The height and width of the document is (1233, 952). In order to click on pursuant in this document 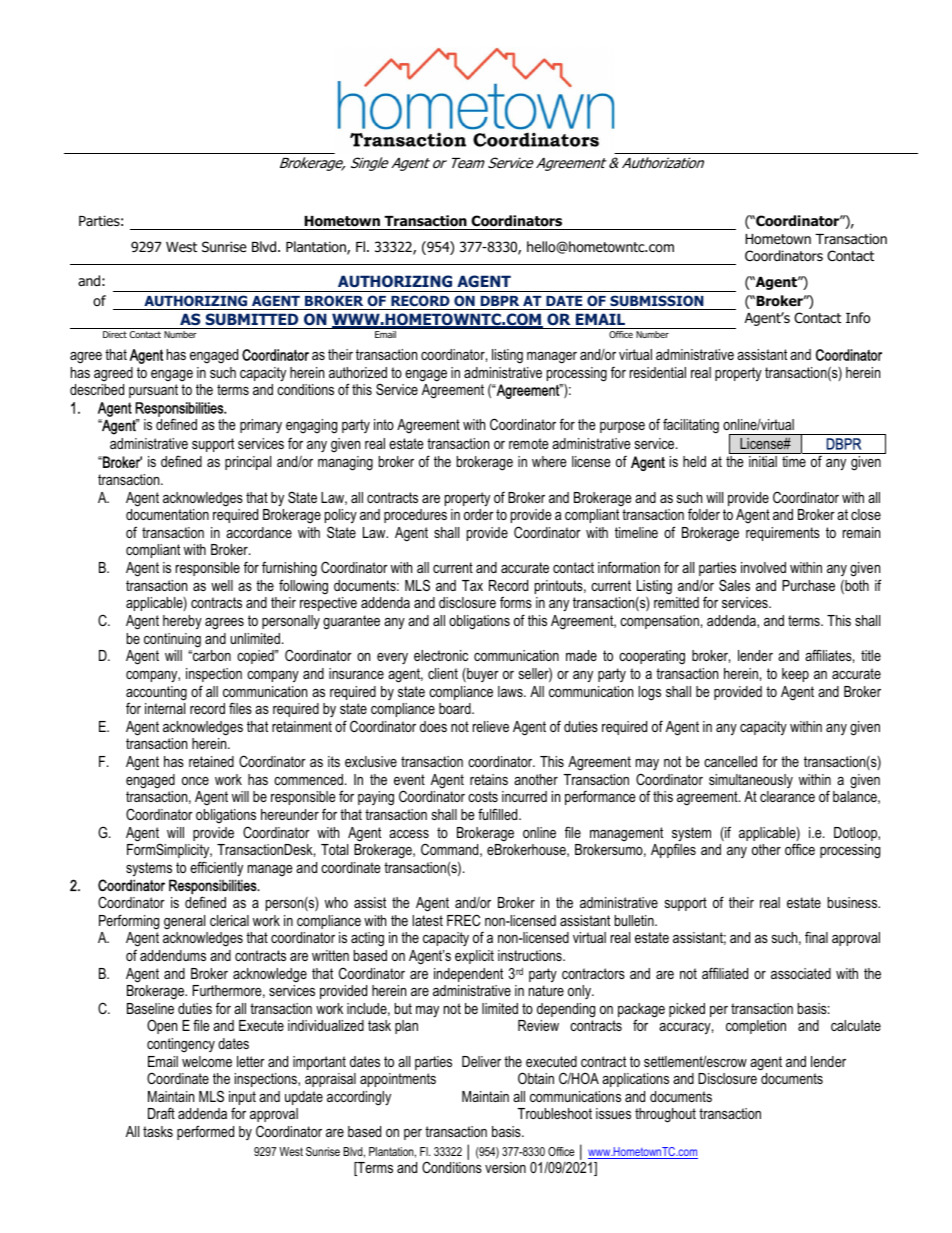, I will do `click(153, 391)`.
